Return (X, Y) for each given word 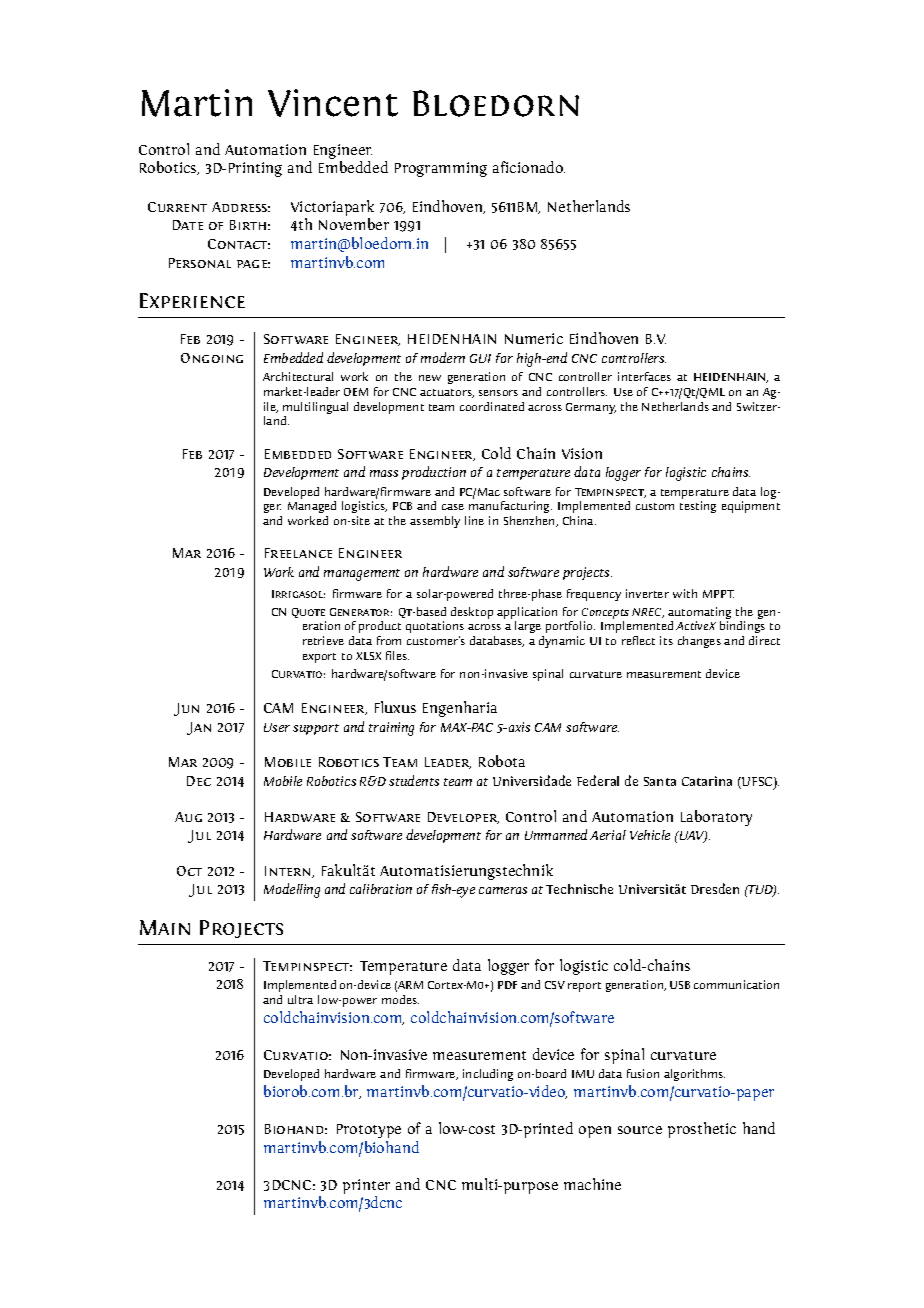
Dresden (715, 888)
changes (699, 642)
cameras (503, 890)
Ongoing (212, 358)
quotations (435, 627)
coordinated (492, 406)
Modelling (292, 890)
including (488, 1075)
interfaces (644, 376)
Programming (441, 169)
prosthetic (702, 1130)
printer (366, 1186)
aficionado (529, 167)
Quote (308, 613)
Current (177, 207)
